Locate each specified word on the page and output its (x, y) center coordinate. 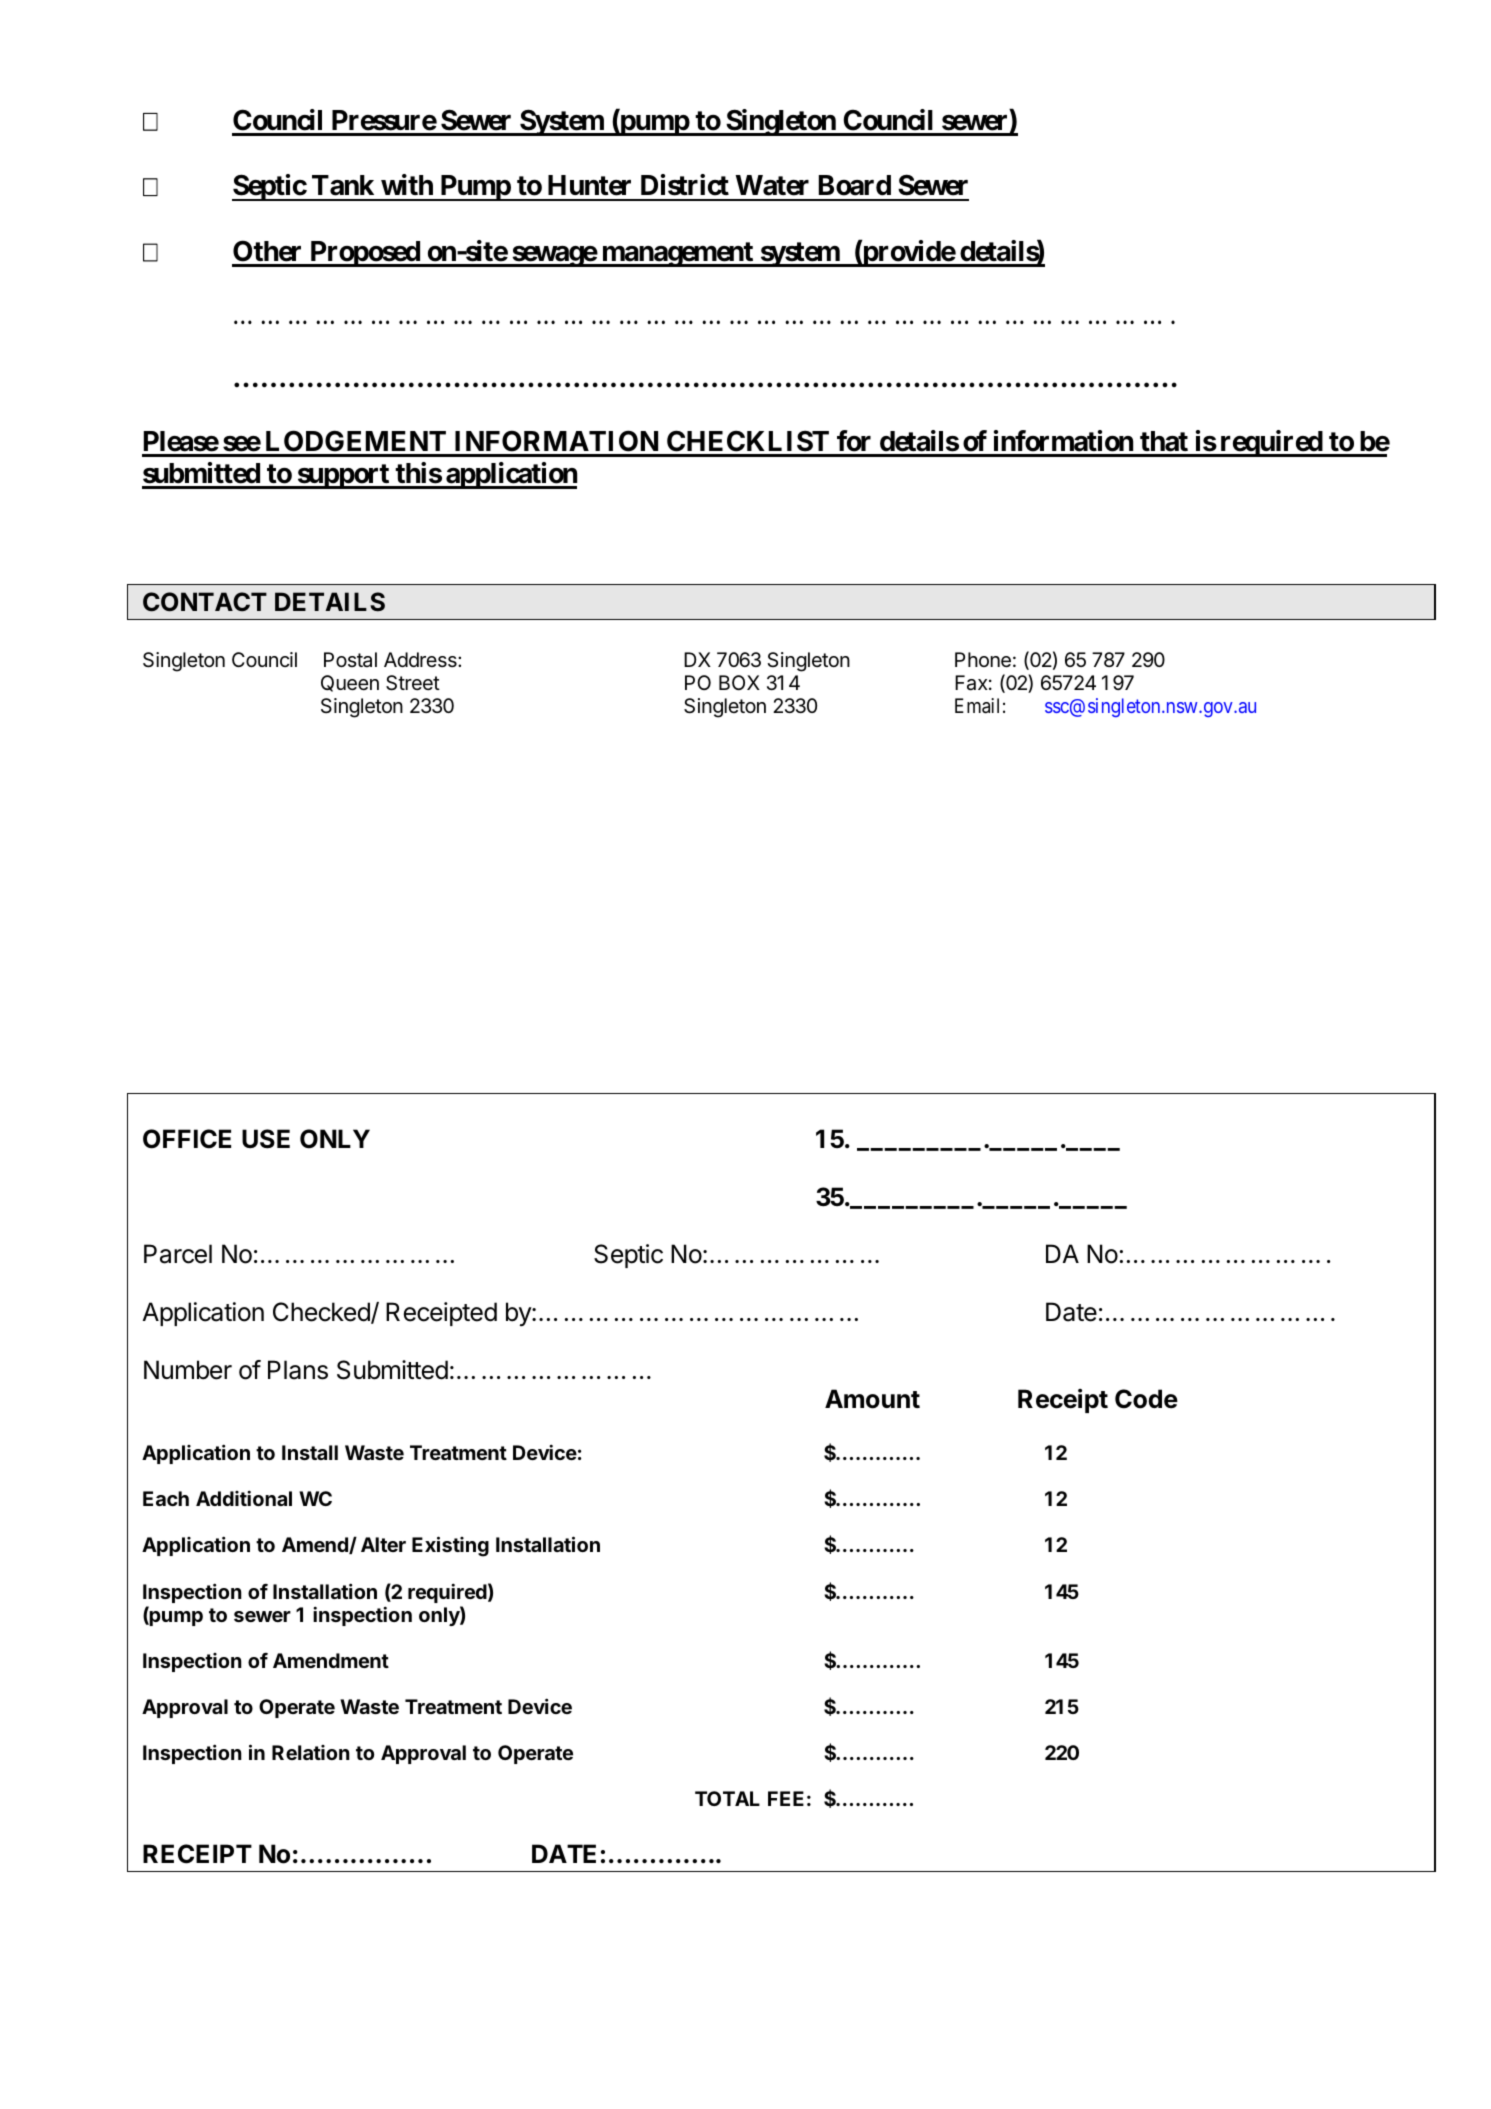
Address (421, 660)
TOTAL (727, 1798)
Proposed (365, 254)
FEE (786, 1798)
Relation (311, 1752)
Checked (322, 1313)
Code (1146, 1399)
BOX (739, 682)
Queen (350, 683)
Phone (983, 660)
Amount (872, 1399)
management (677, 254)
